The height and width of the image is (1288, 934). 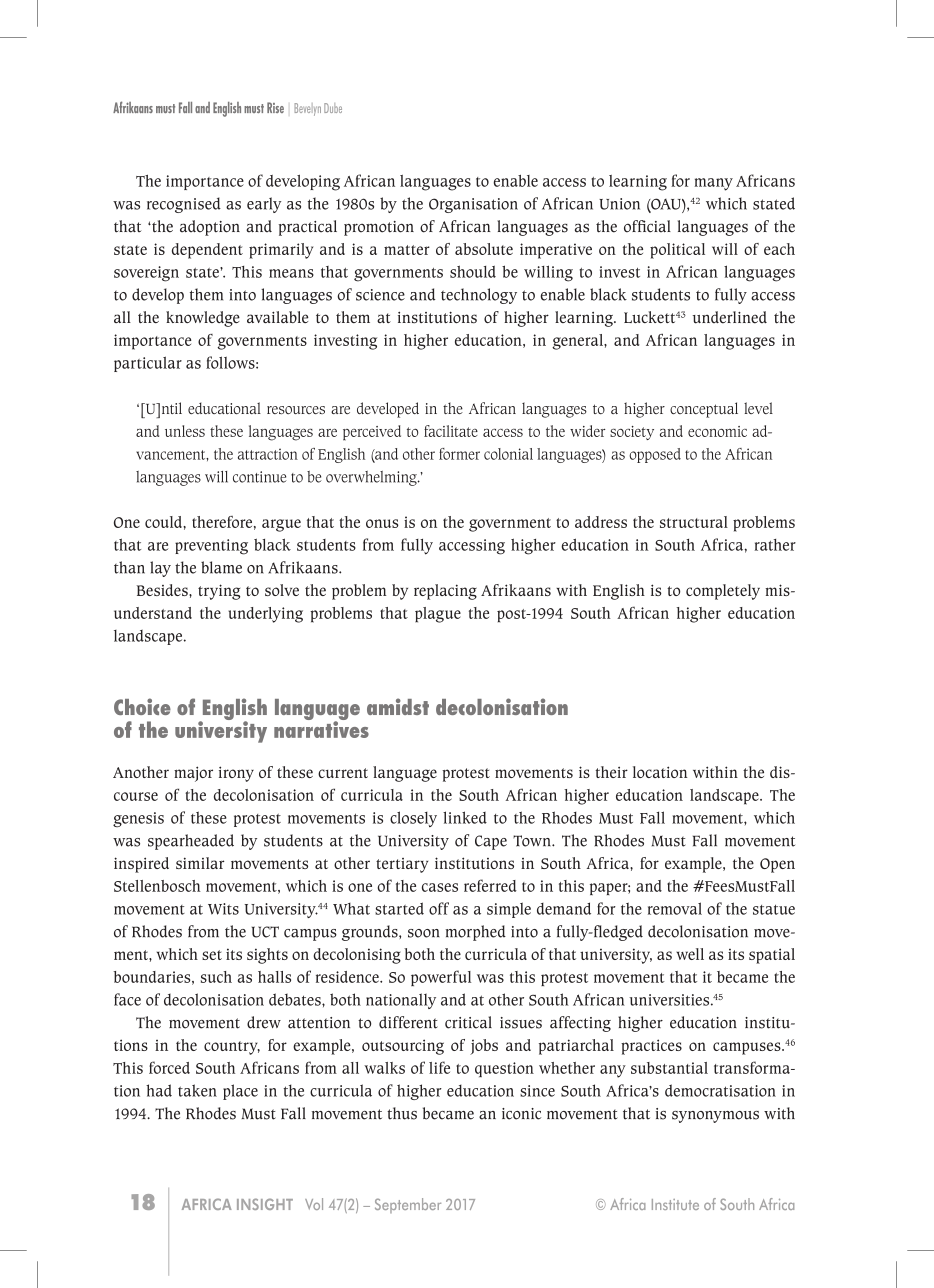 What do you see at coordinates (191, 842) in the image?
I see `spearheaded` at bounding box center [191, 842].
